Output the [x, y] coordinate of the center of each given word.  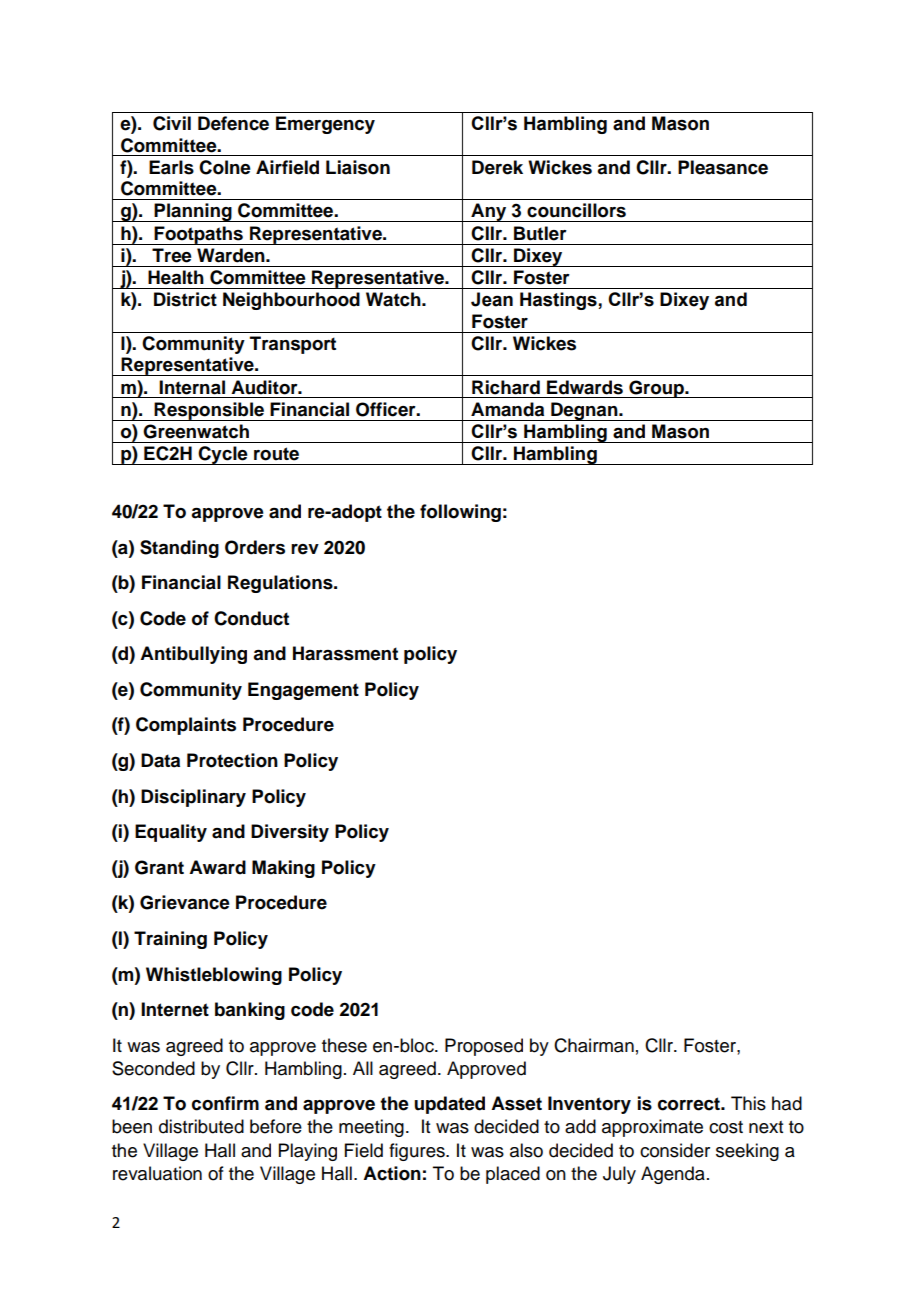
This [748, 1103]
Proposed [484, 1047]
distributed [201, 1126]
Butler [540, 233]
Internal [192, 387]
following [460, 513]
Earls [171, 167]
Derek [497, 167]
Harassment [345, 653]
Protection [232, 760]
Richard [506, 387]
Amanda [507, 409]
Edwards [585, 387]
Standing [179, 549]
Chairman [594, 1045]
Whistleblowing [214, 976]
